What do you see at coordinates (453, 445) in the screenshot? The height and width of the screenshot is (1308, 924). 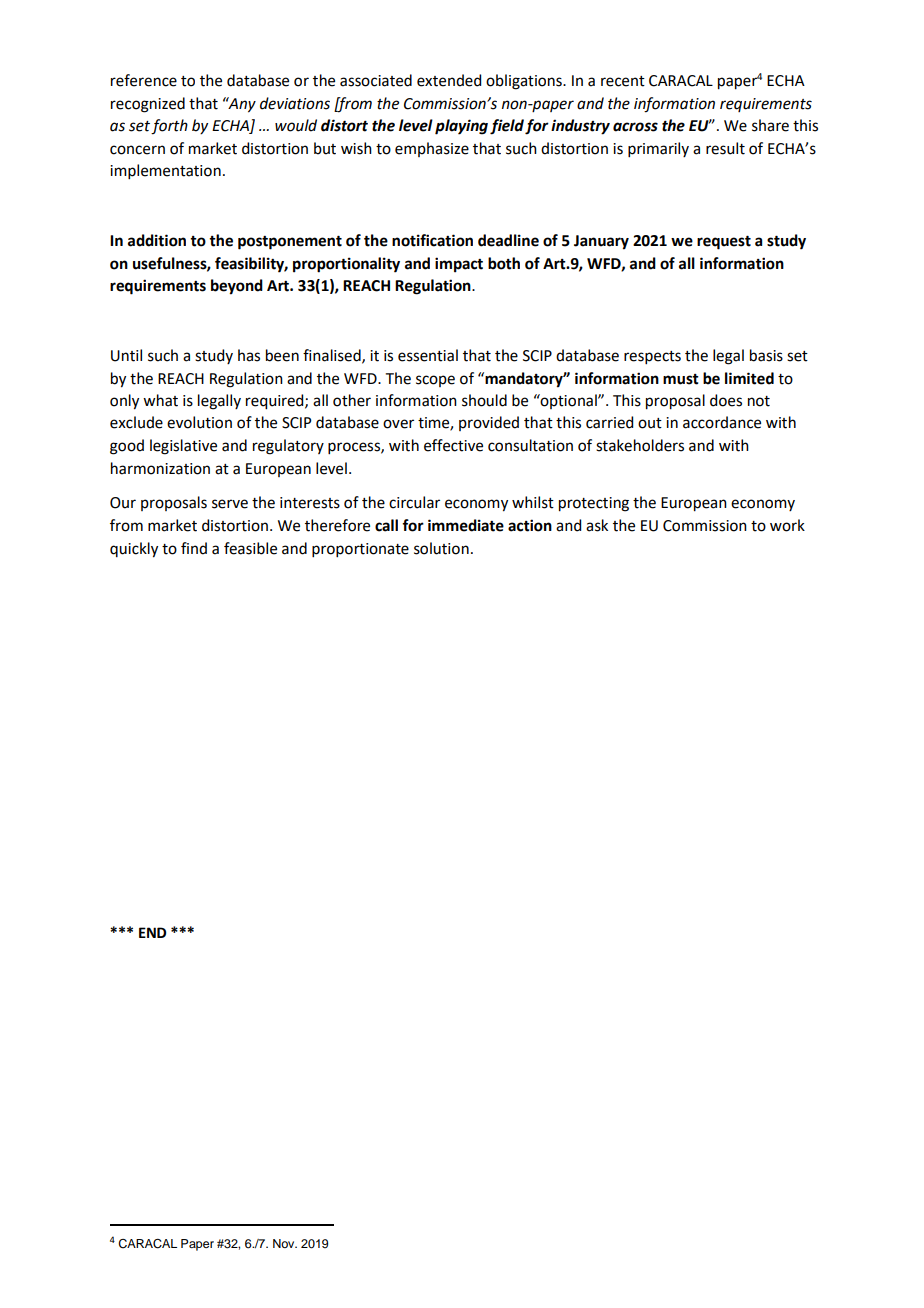 I see `effective` at bounding box center [453, 445].
